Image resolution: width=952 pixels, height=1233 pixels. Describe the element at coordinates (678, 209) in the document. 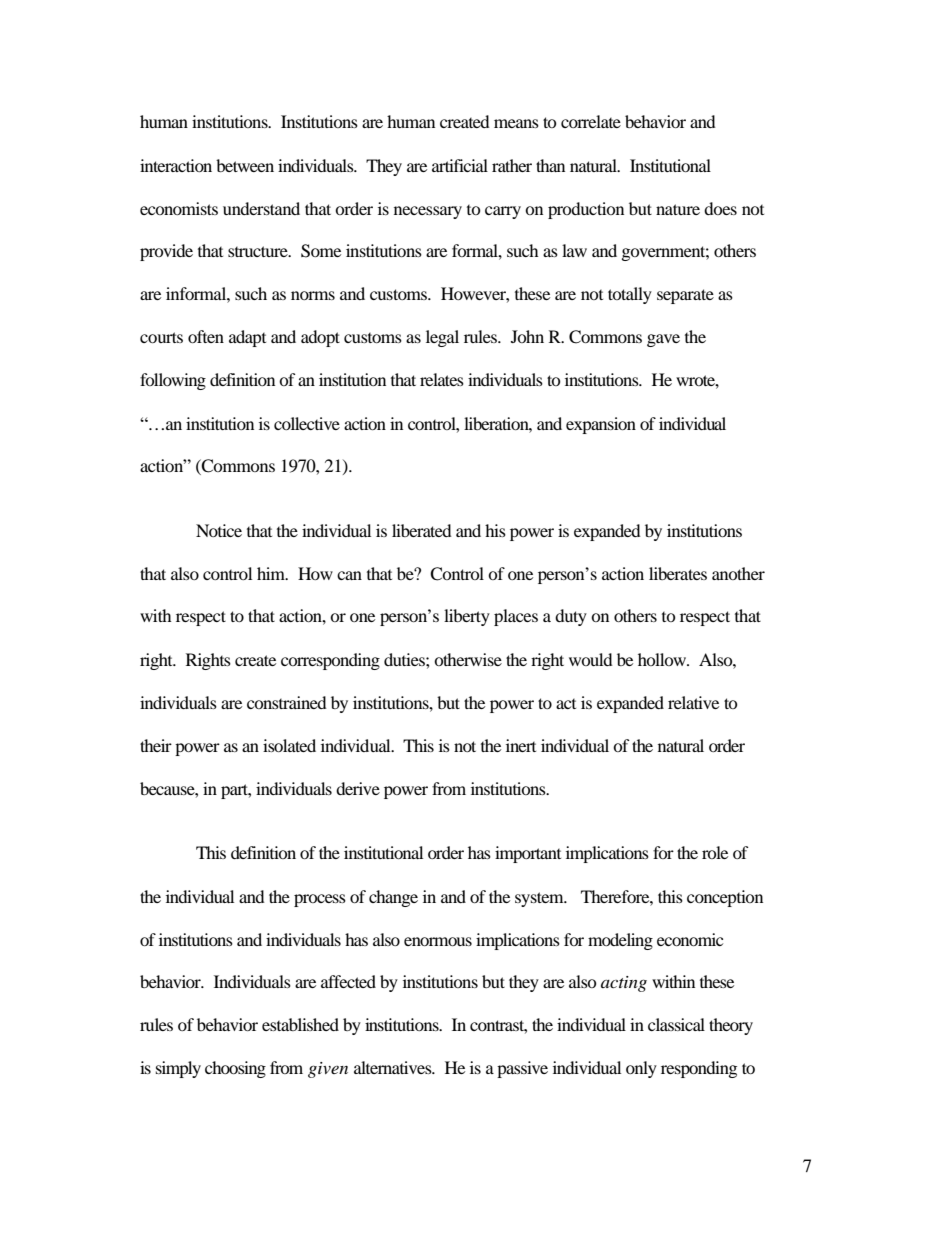

I see `nature` at that location.
